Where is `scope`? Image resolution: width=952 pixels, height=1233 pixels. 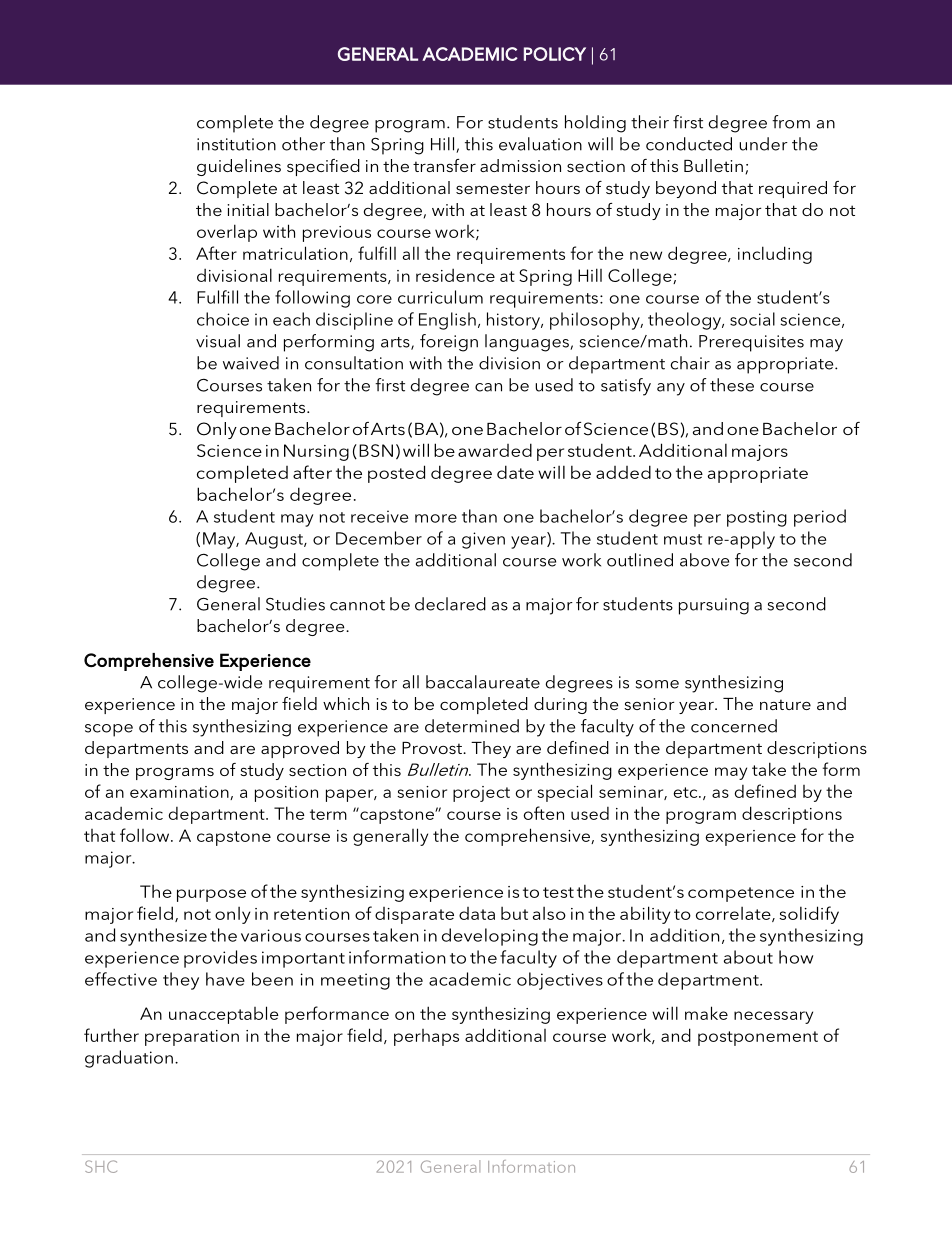 scope is located at coordinates (109, 730).
